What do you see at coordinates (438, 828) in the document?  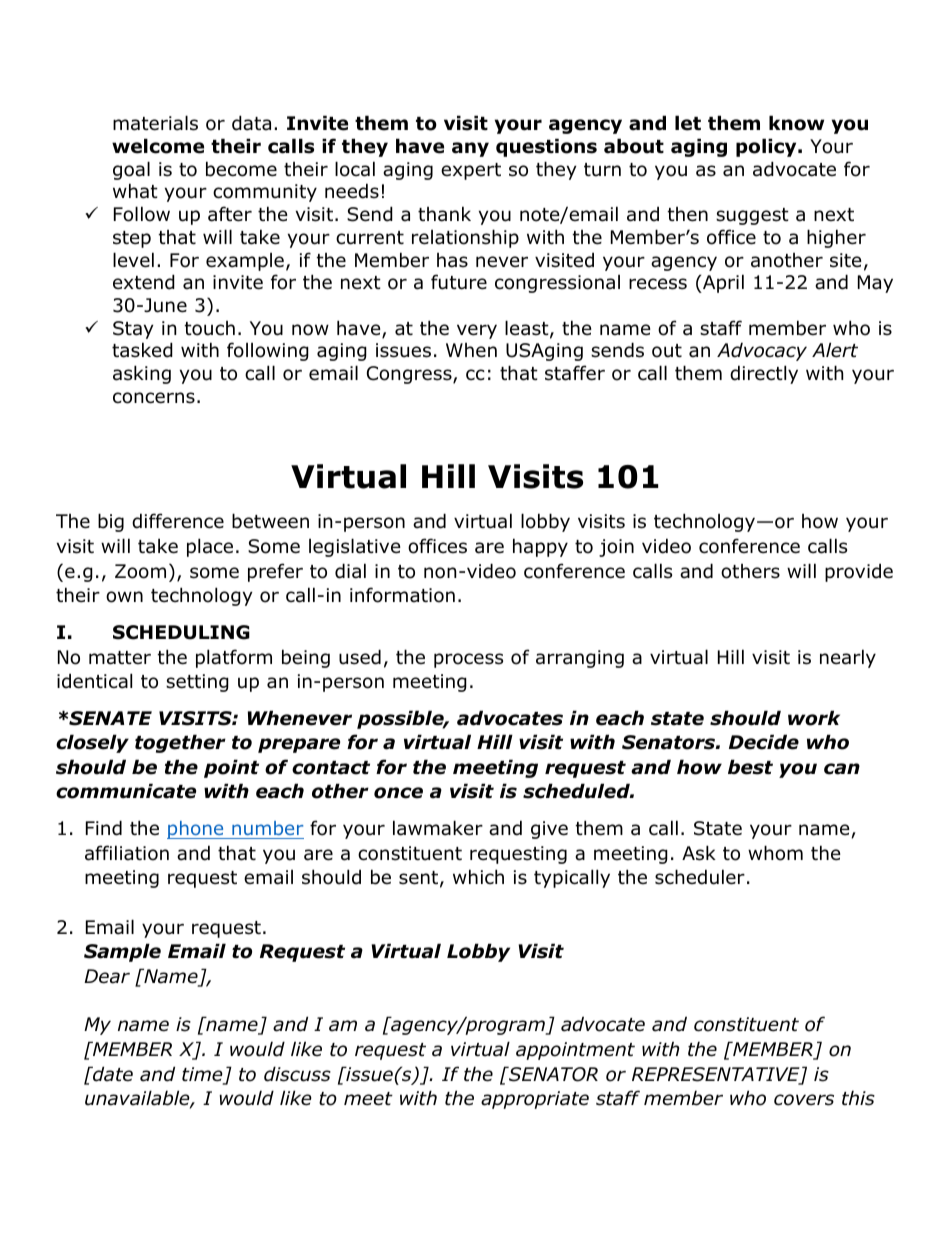 I see `lawmaker` at bounding box center [438, 828].
